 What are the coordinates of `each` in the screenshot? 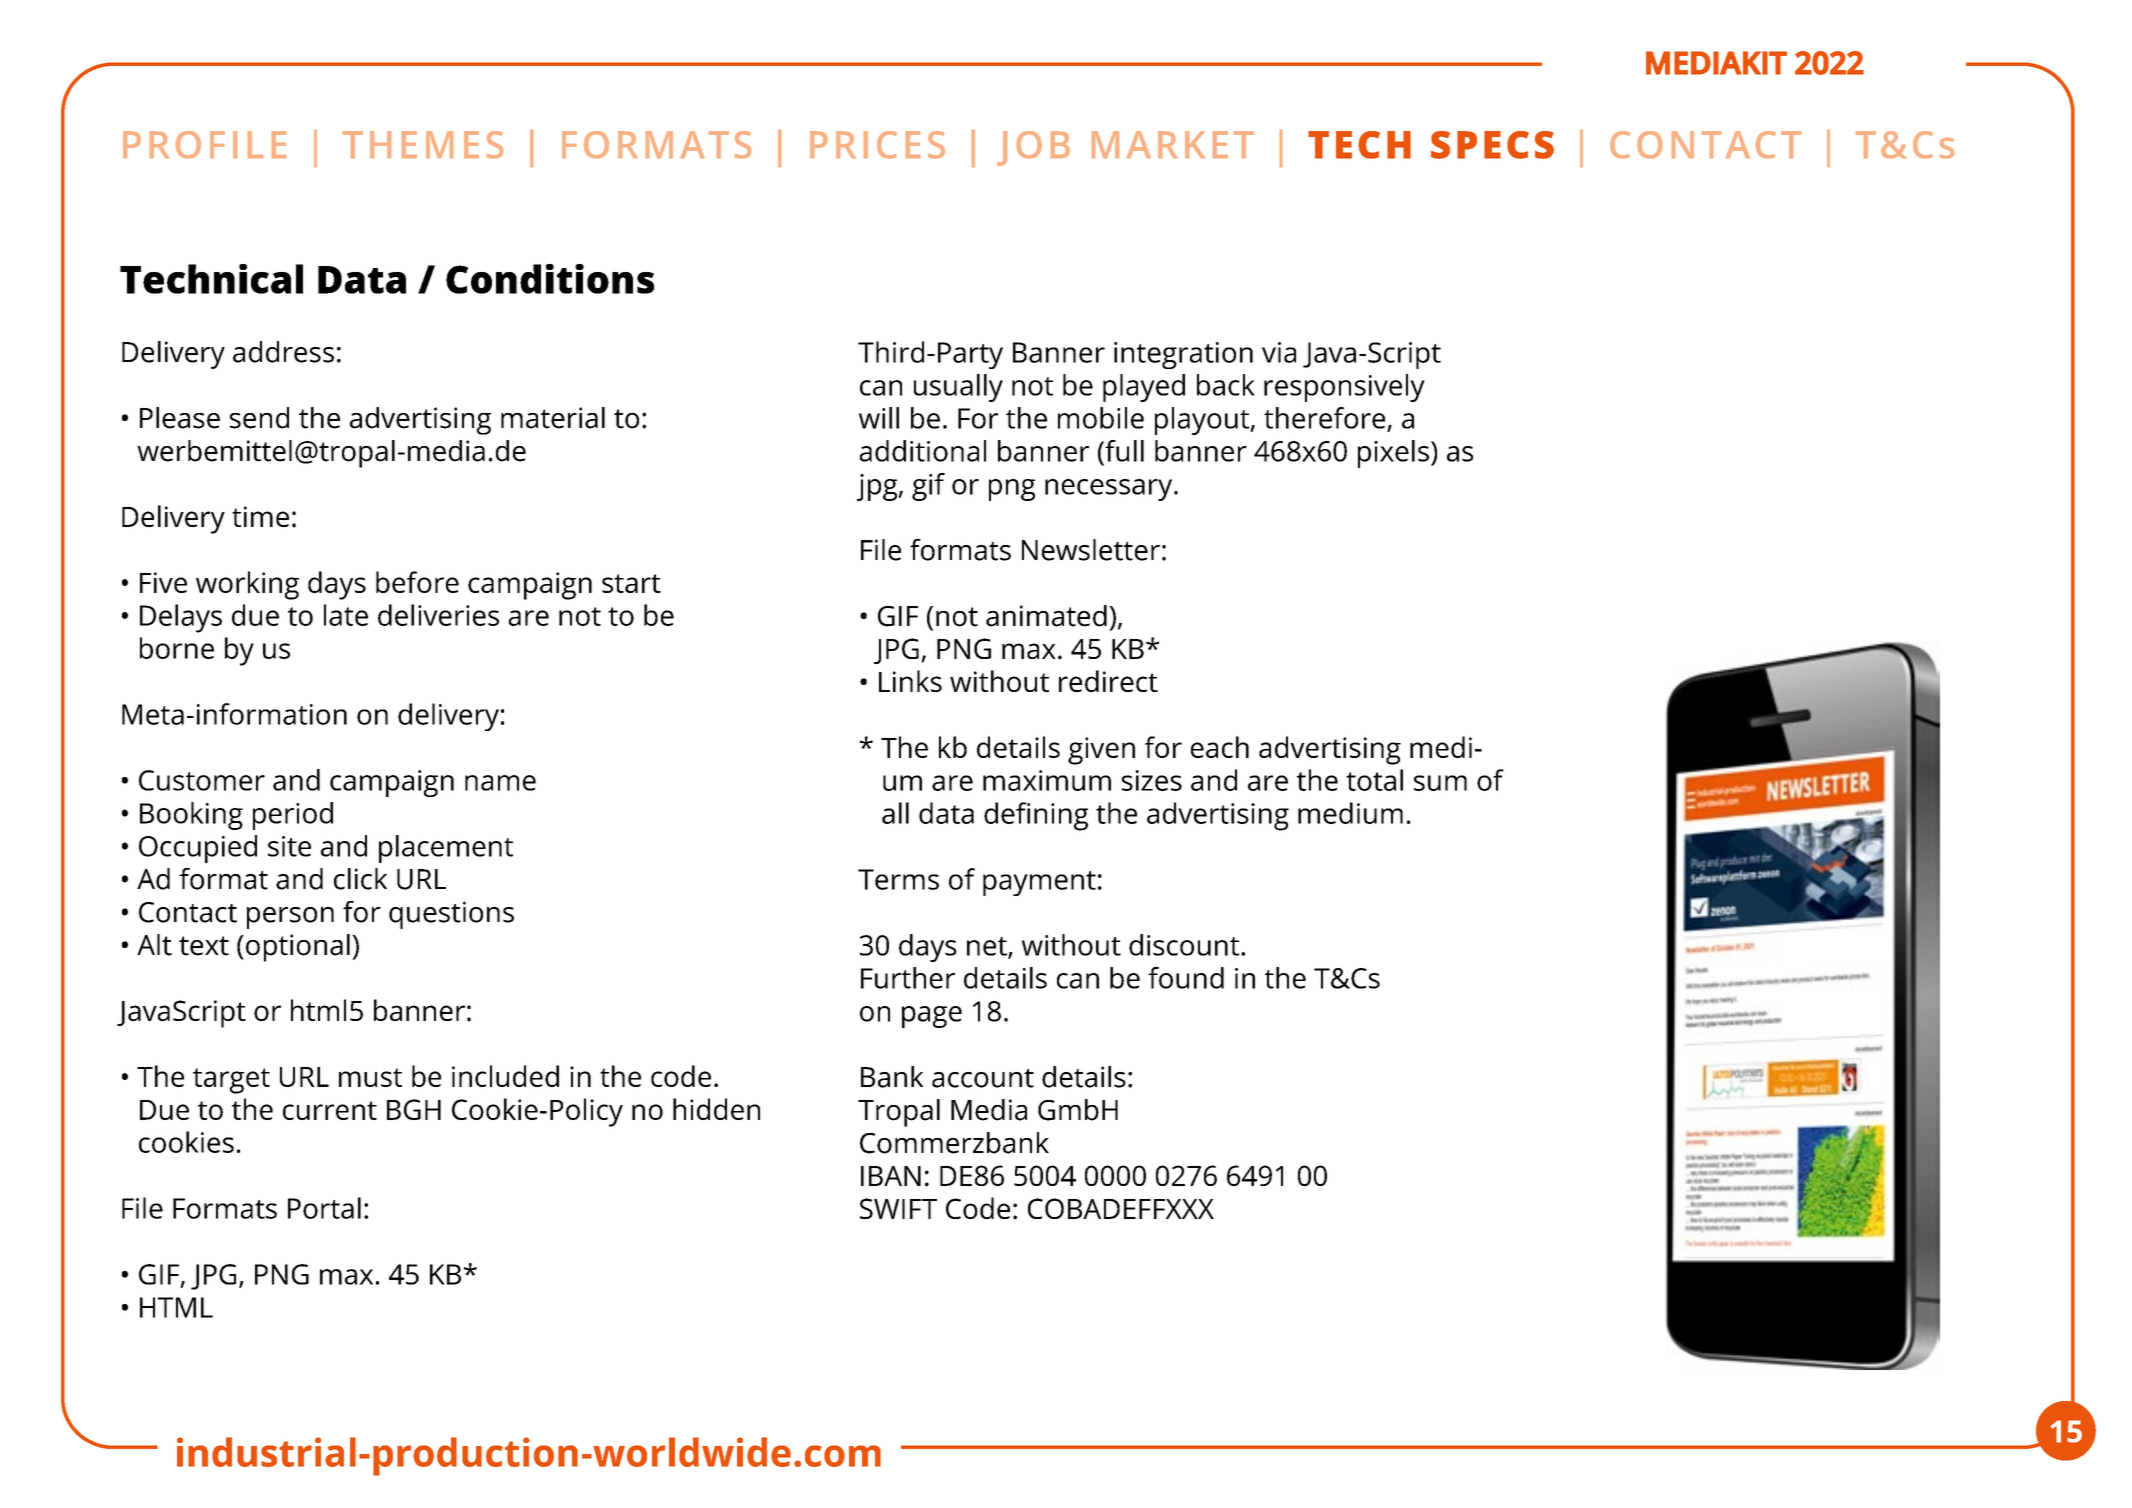 It's located at (1220, 747).
